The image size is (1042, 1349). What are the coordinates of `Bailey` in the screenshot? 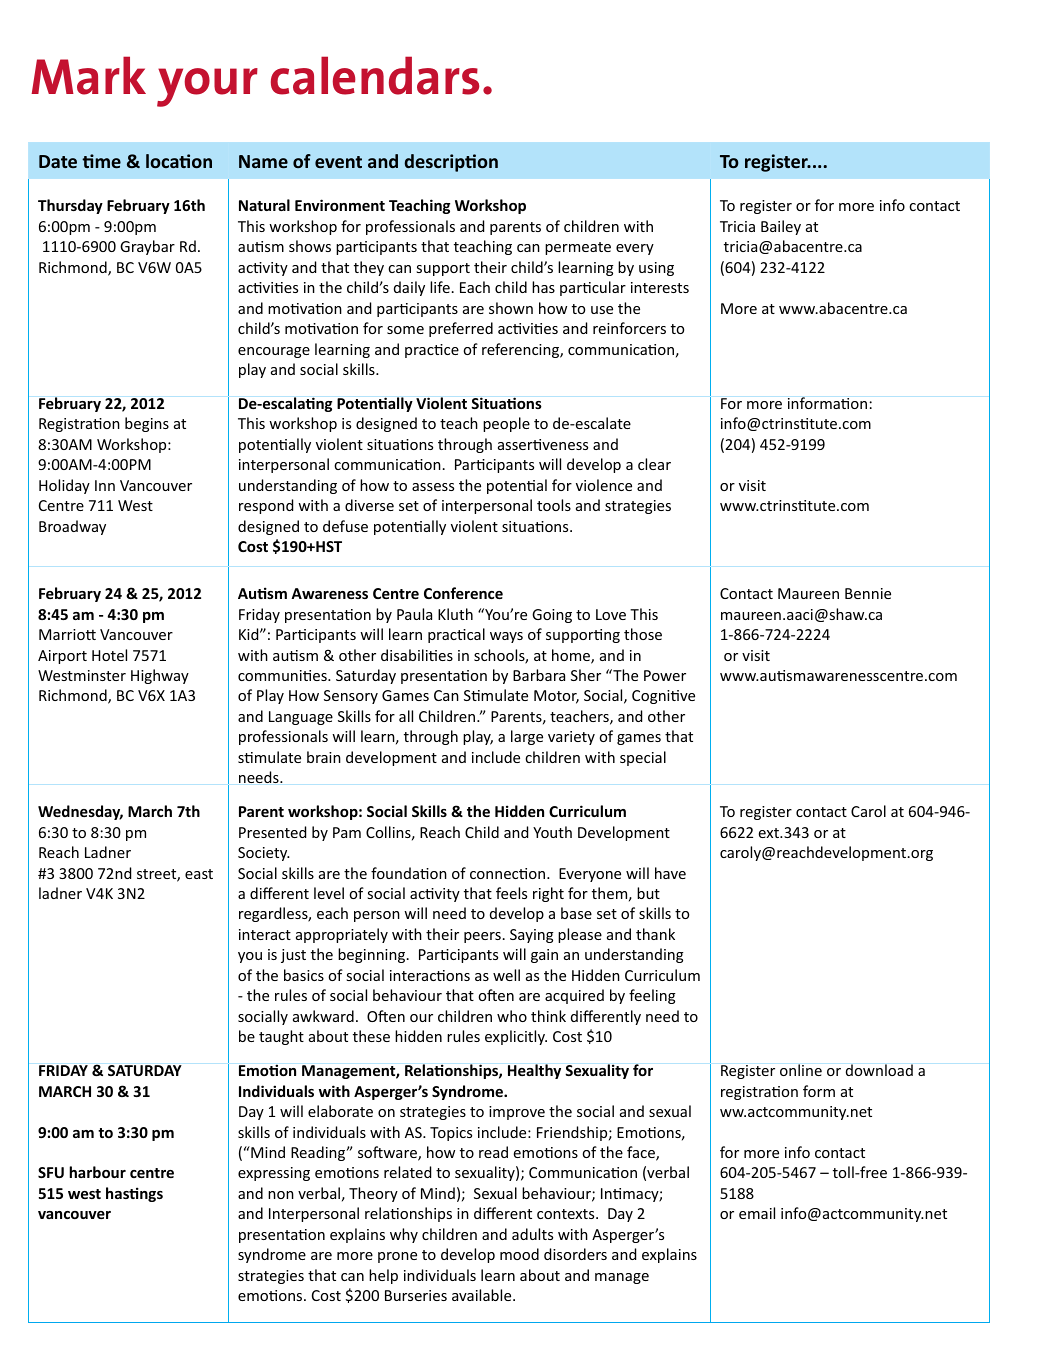 It's located at (781, 227).
